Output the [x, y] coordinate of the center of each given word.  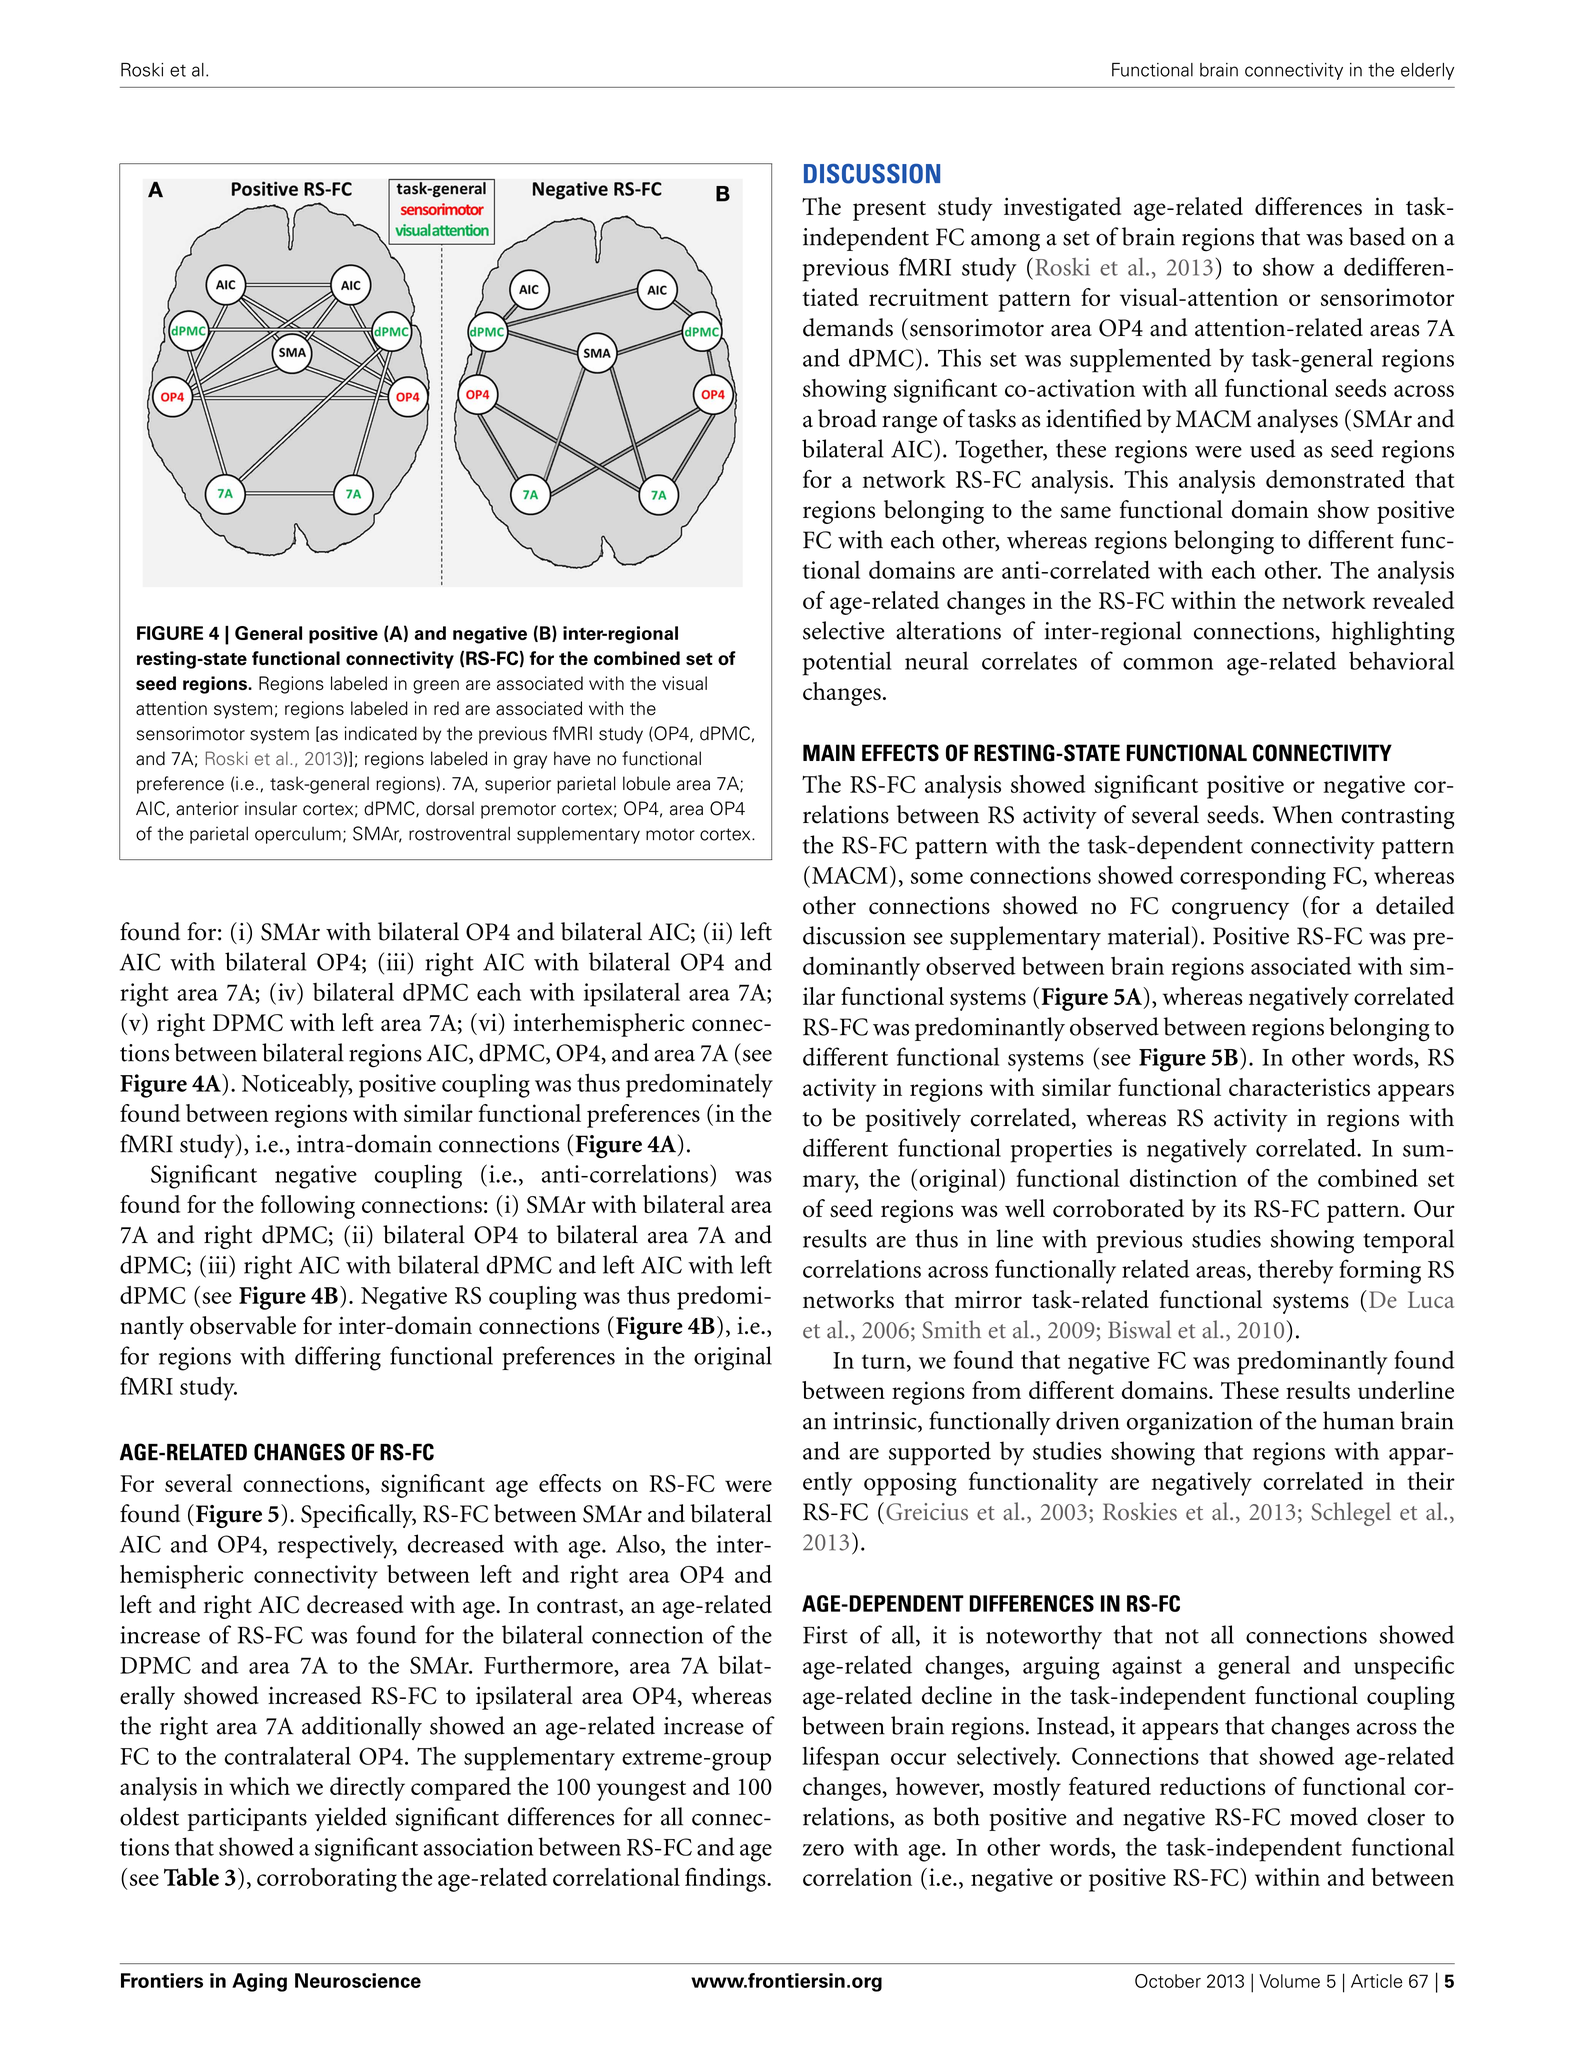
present [889, 211]
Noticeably [297, 1085]
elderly [1427, 71]
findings [726, 1879]
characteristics [1299, 1087]
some [937, 878]
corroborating [327, 1880]
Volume [1289, 1981]
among [1005, 243]
